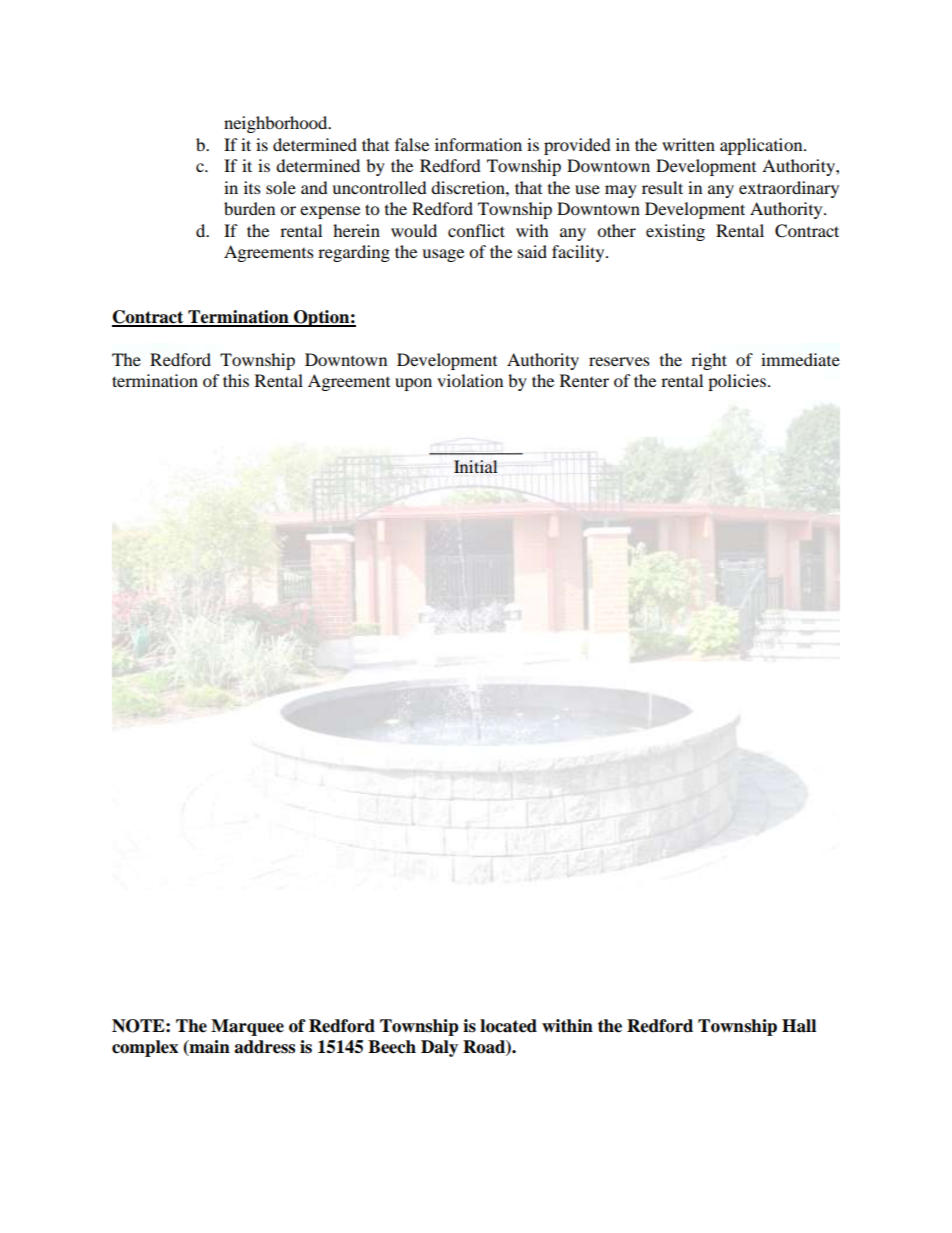 This screenshot has height=1233, width=952. I want to click on Marquee, so click(247, 1027).
